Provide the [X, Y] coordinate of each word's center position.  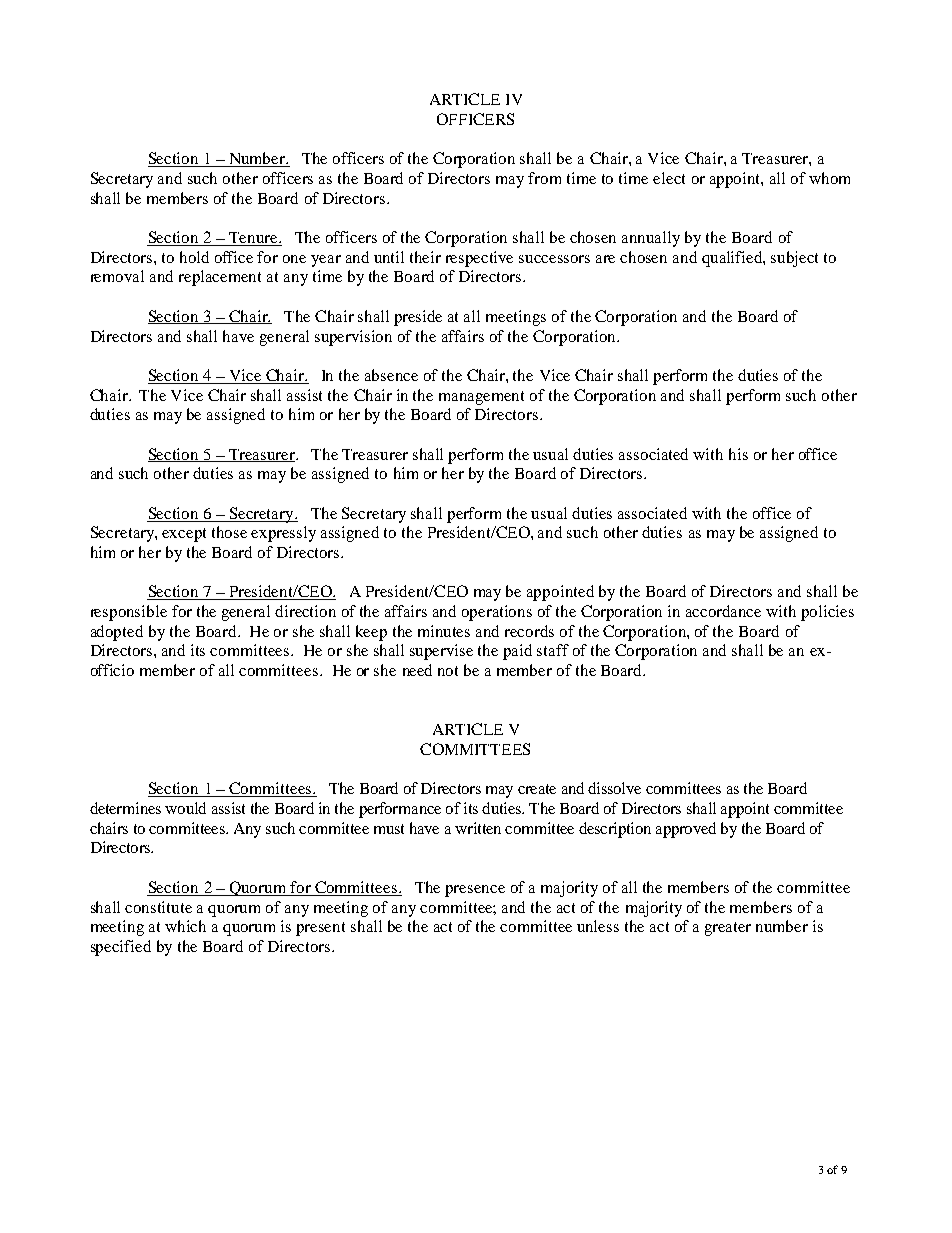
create [537, 789]
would [185, 808]
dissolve [614, 788]
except [184, 535]
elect [669, 178]
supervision [353, 338]
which [185, 926]
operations [497, 613]
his [738, 454]
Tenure [253, 239]
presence [475, 891]
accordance [723, 611]
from [544, 178]
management [481, 398]
